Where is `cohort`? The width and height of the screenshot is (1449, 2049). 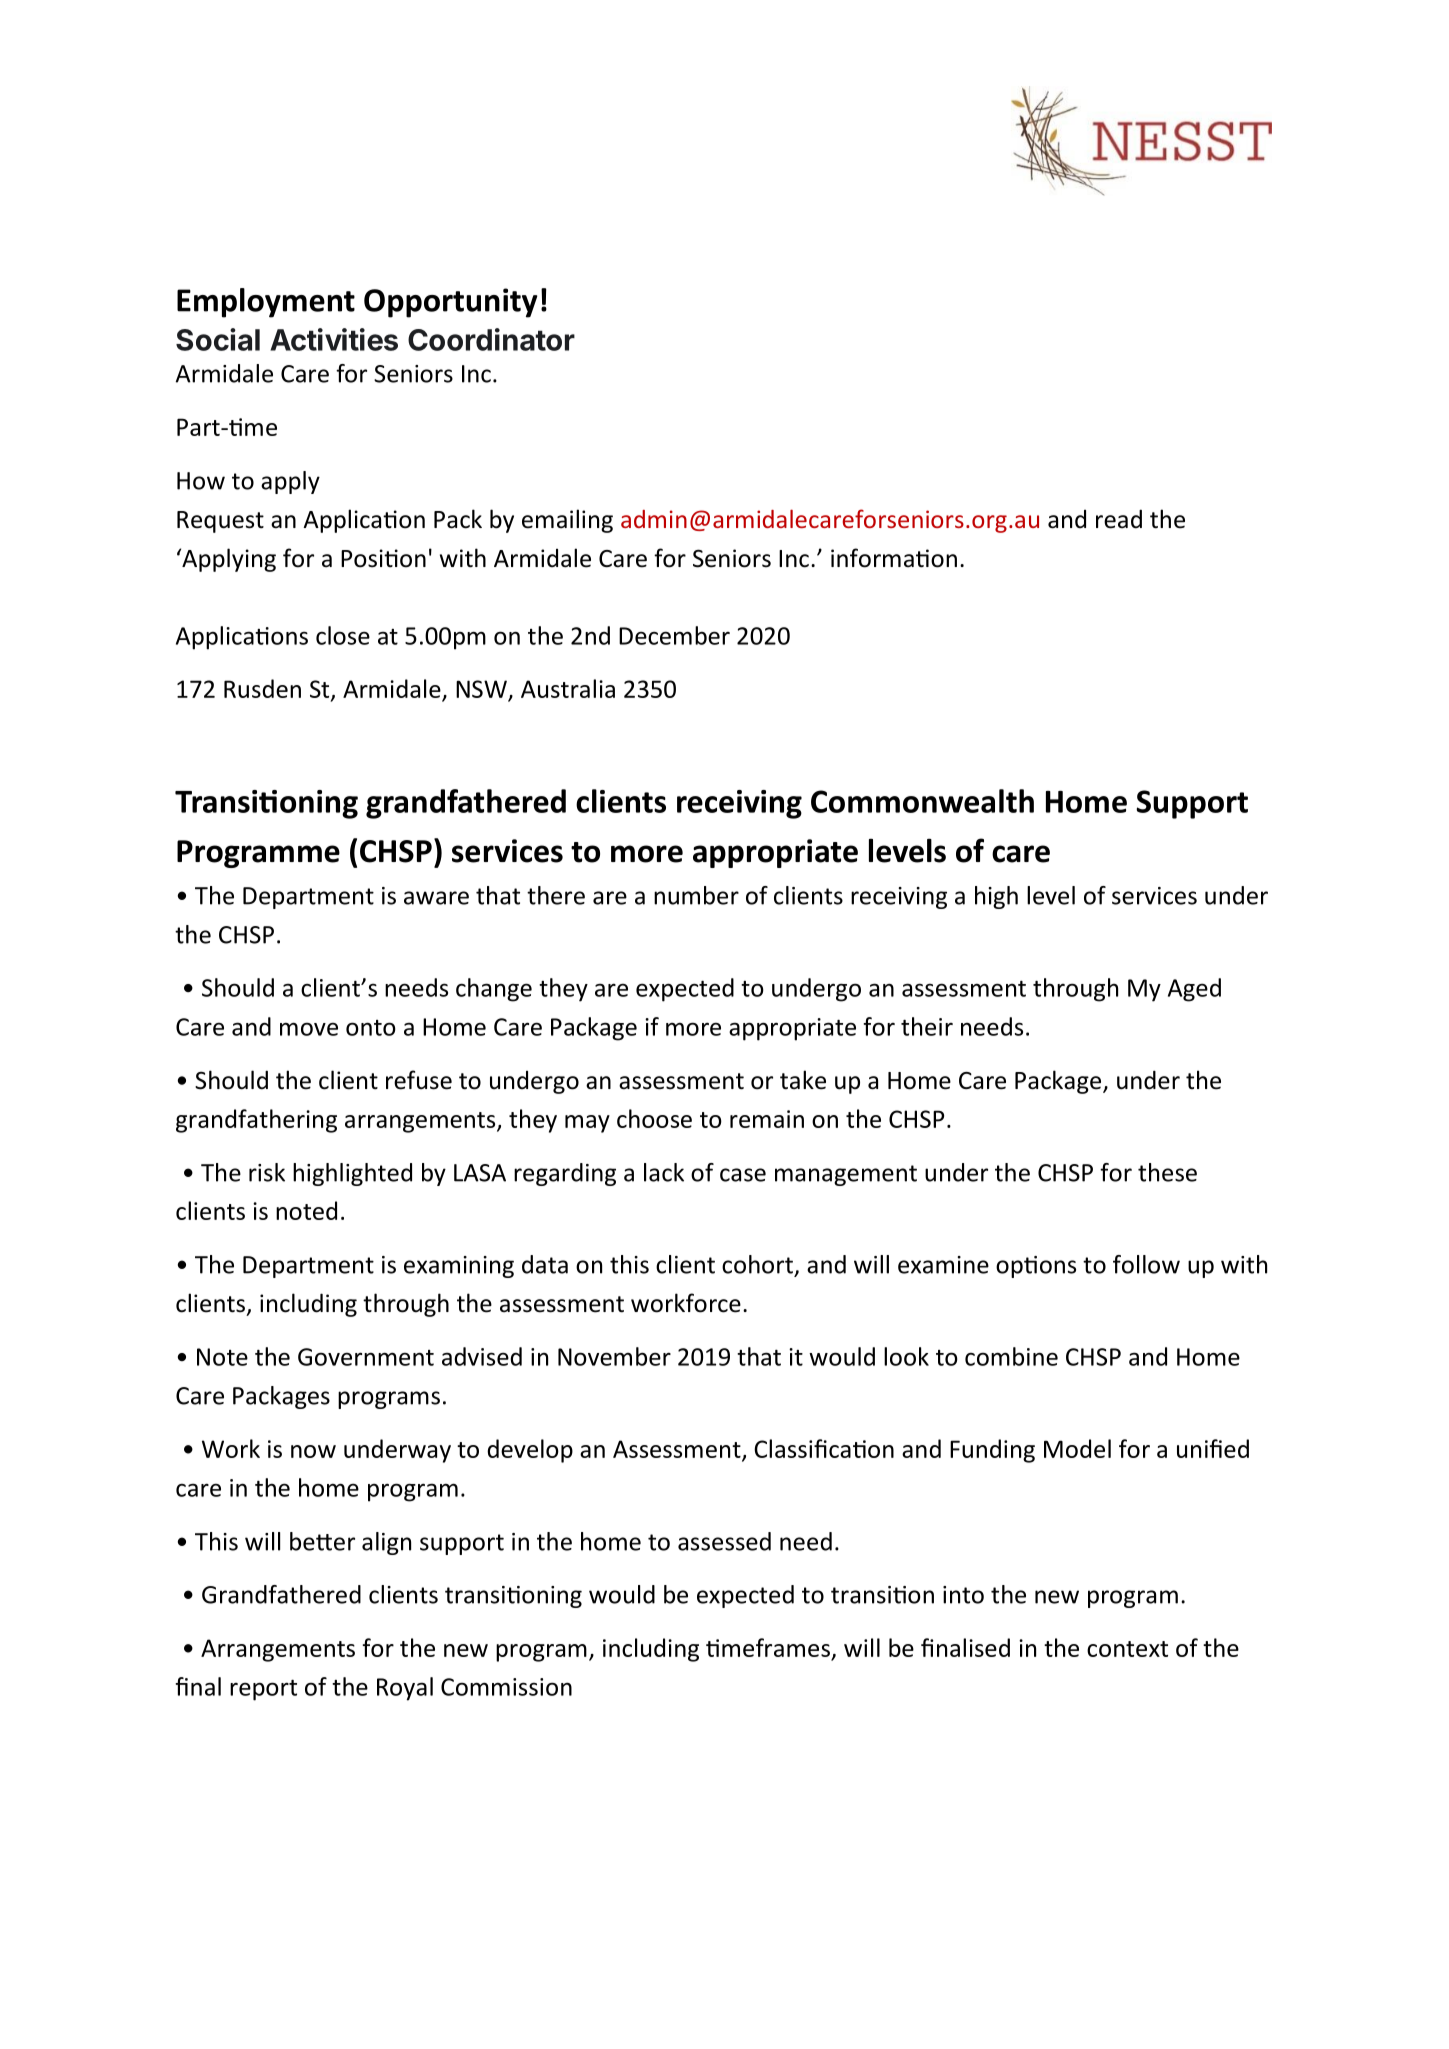 cohort is located at coordinates (757, 1264).
